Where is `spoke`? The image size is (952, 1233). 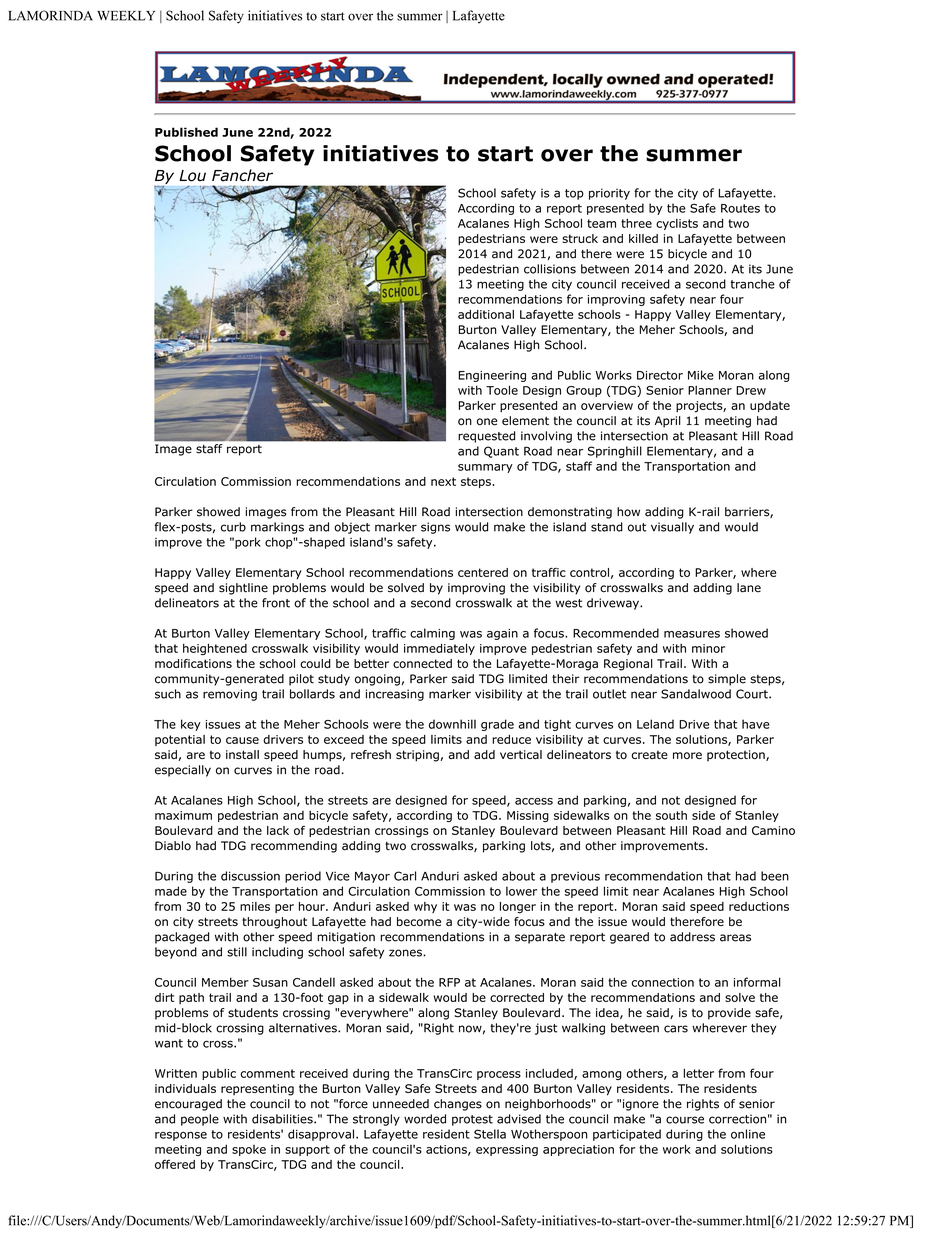
spoke is located at coordinates (249, 1150).
